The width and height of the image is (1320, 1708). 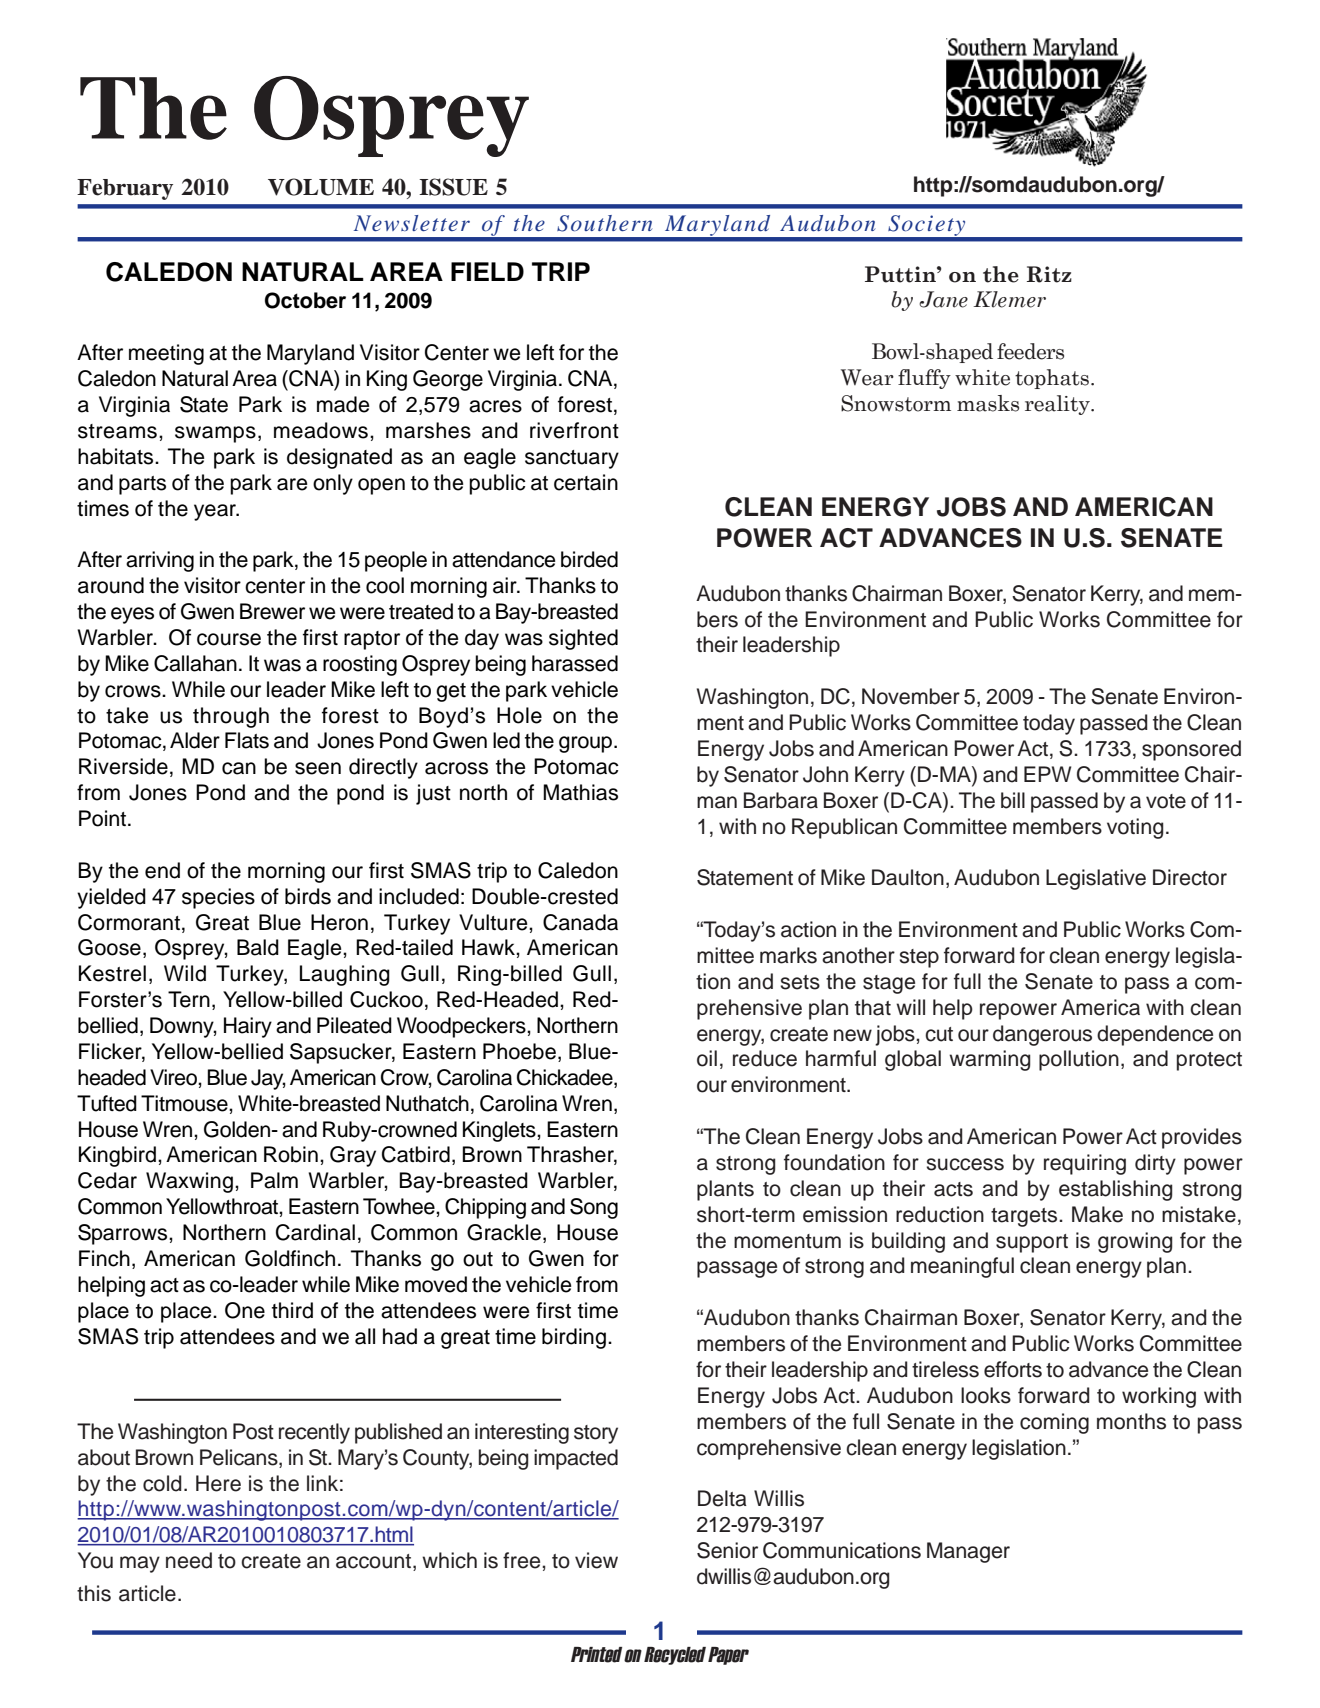 What do you see at coordinates (604, 223) in the image?
I see `Southern` at bounding box center [604, 223].
